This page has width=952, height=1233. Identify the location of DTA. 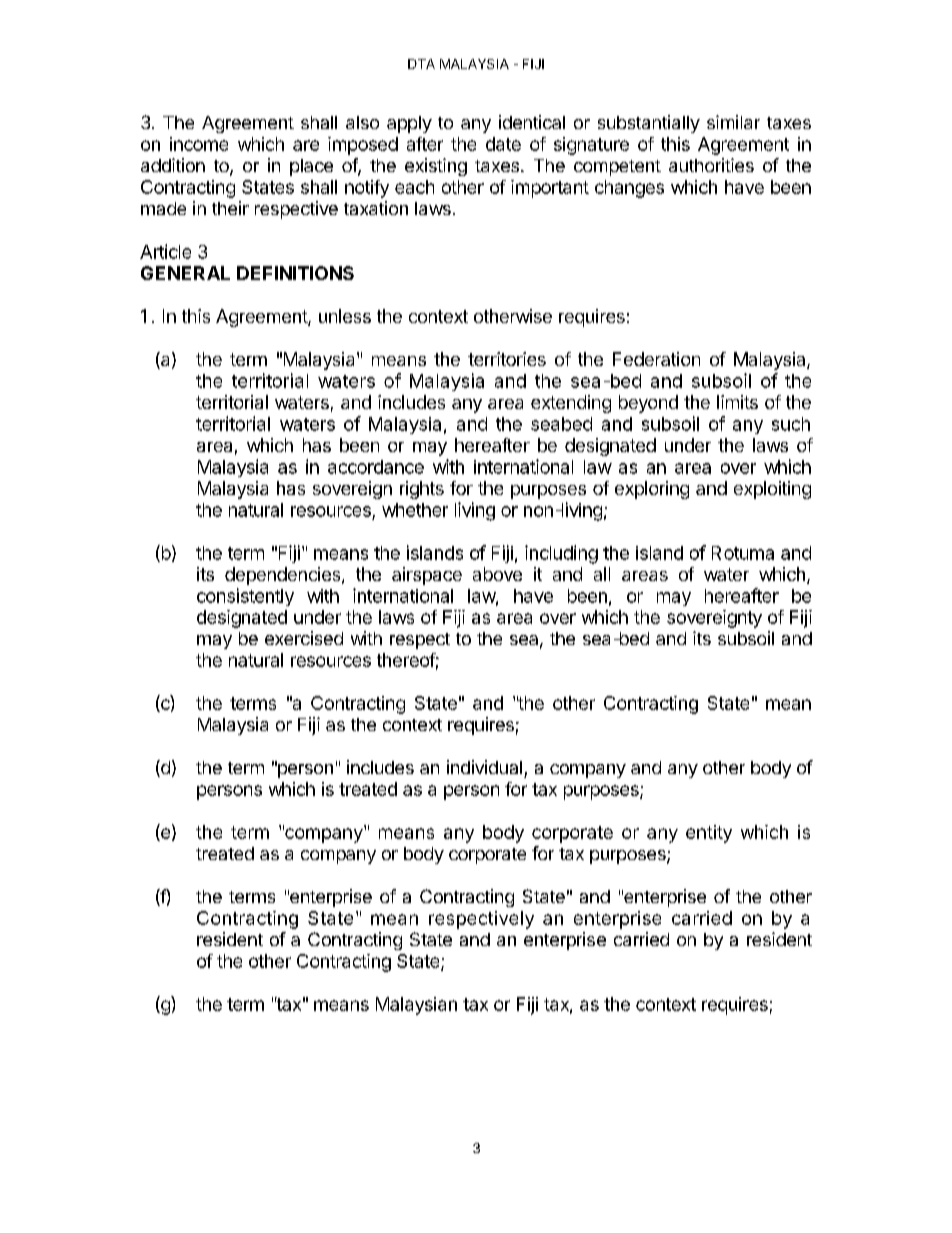
(421, 64).
